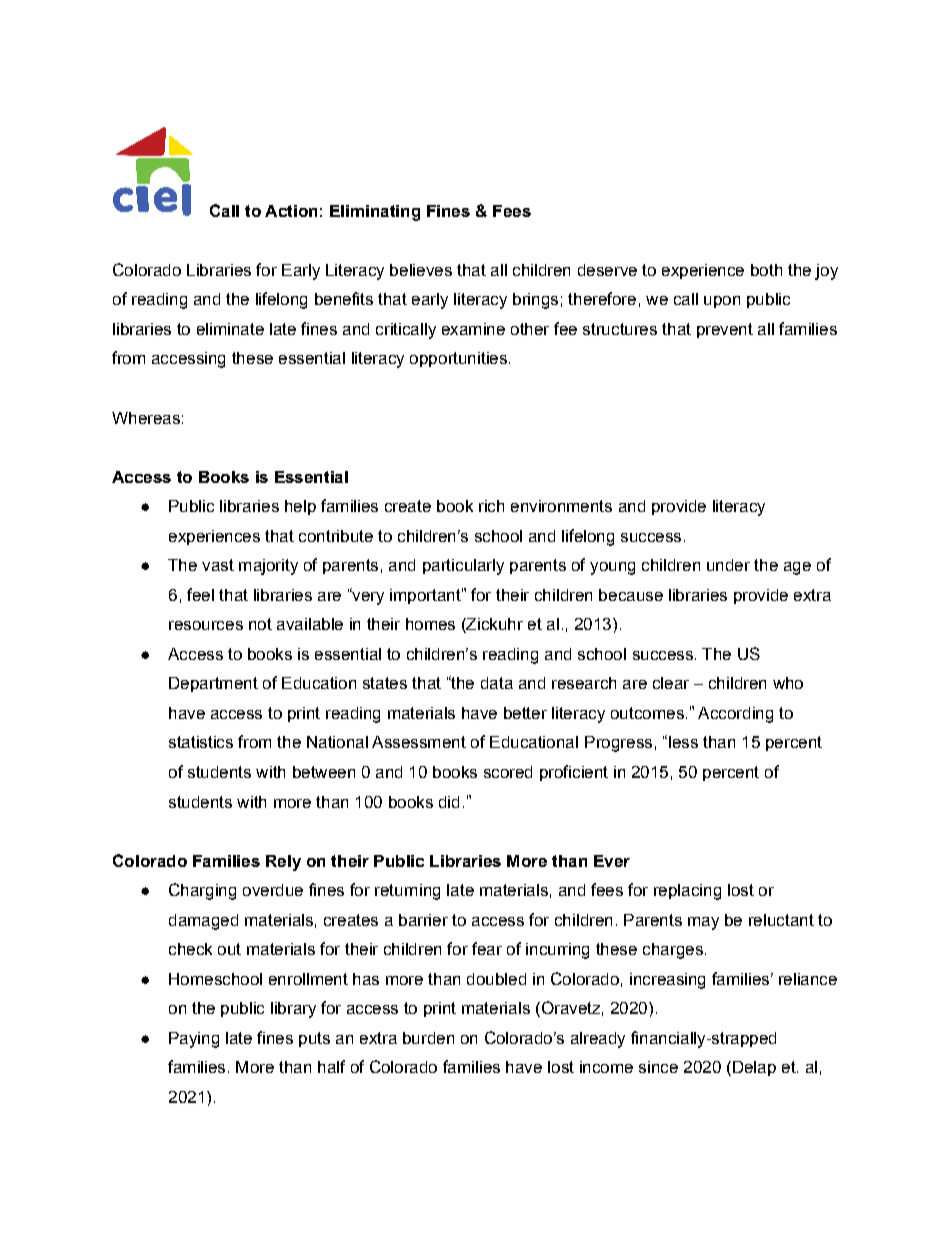 This image has width=952, height=1233. I want to click on statistics, so click(201, 742).
